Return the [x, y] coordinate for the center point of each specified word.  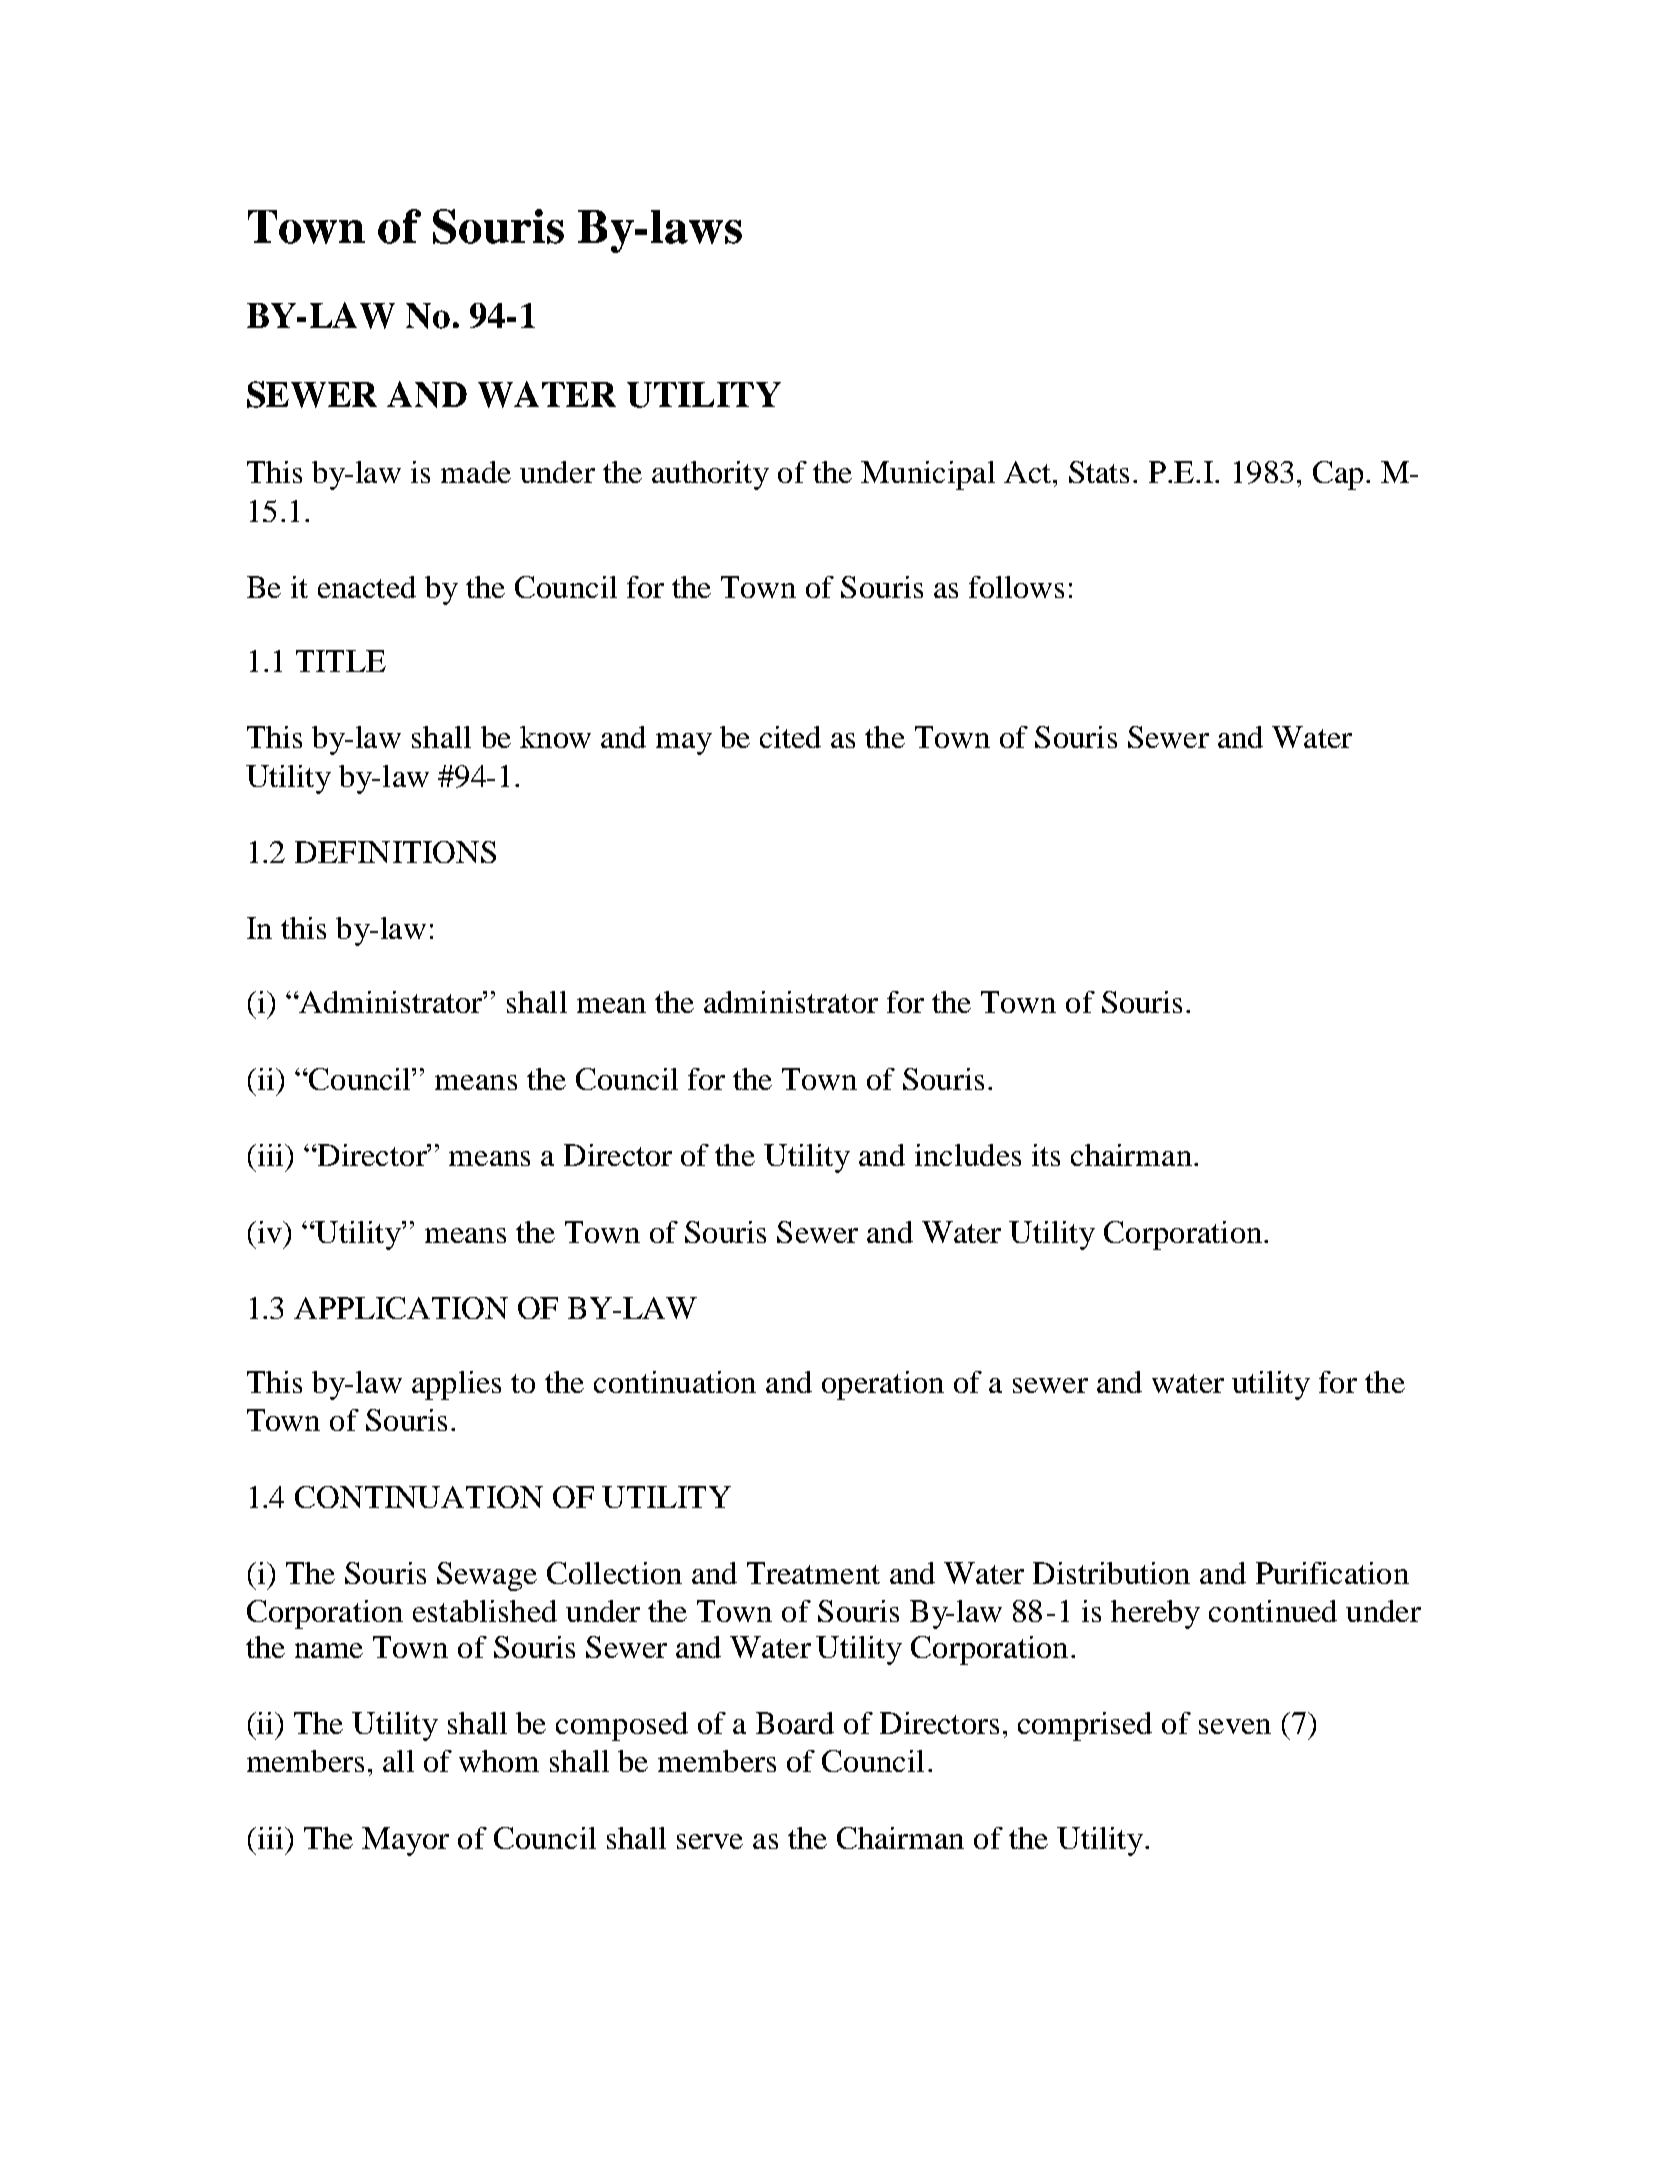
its [1046, 1155]
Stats [1099, 472]
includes [968, 1155]
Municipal [928, 475]
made [476, 472]
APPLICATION [401, 1308]
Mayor [405, 1841]
